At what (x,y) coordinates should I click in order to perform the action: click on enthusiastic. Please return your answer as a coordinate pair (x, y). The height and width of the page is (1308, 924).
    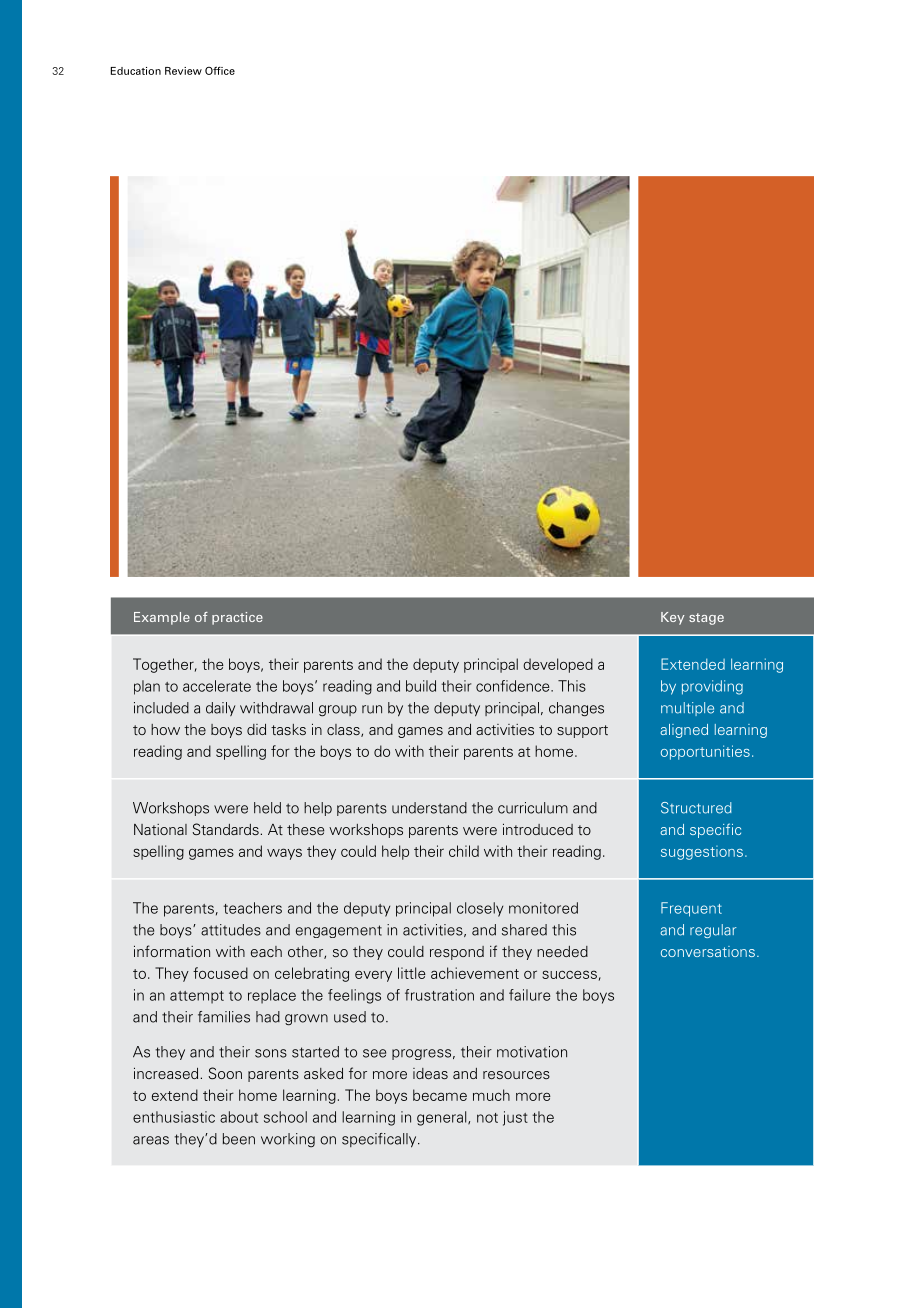
    Looking at the image, I should click on (174, 1117).
